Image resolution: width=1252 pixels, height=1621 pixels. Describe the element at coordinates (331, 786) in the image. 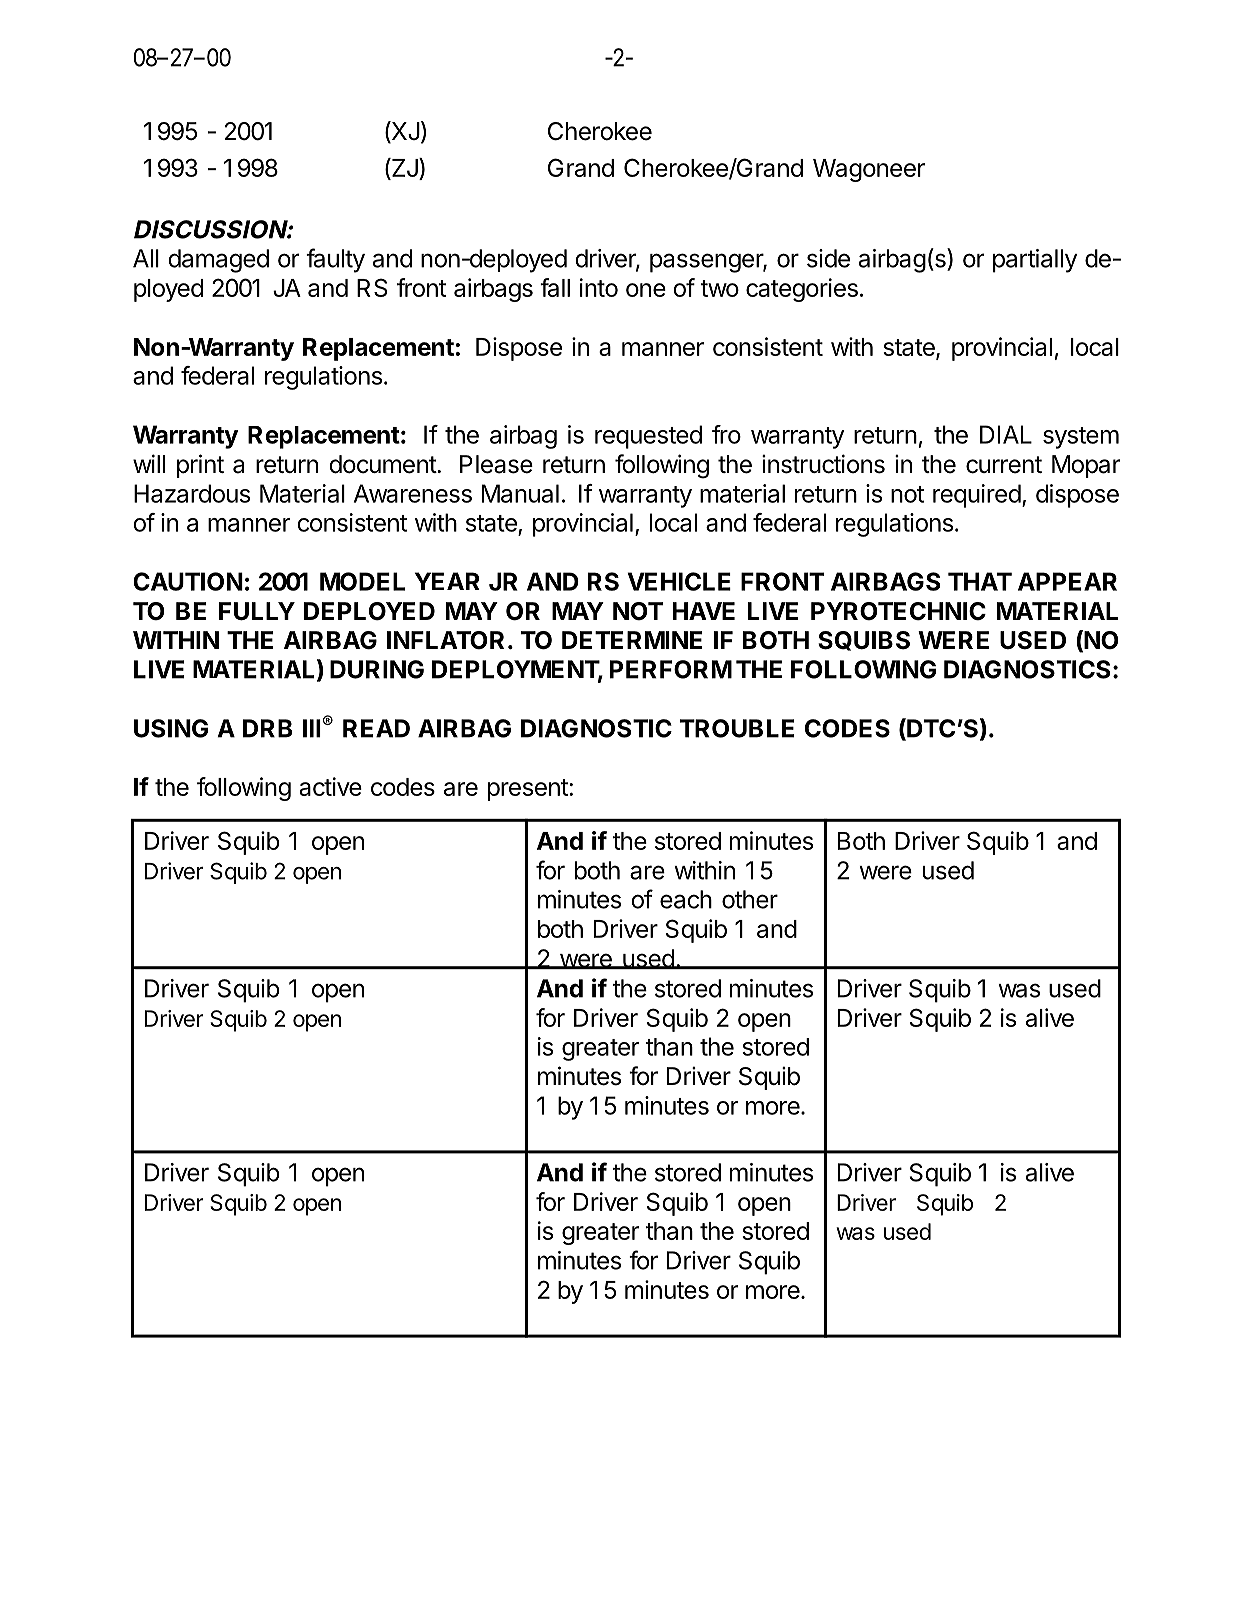

I see `active` at that location.
